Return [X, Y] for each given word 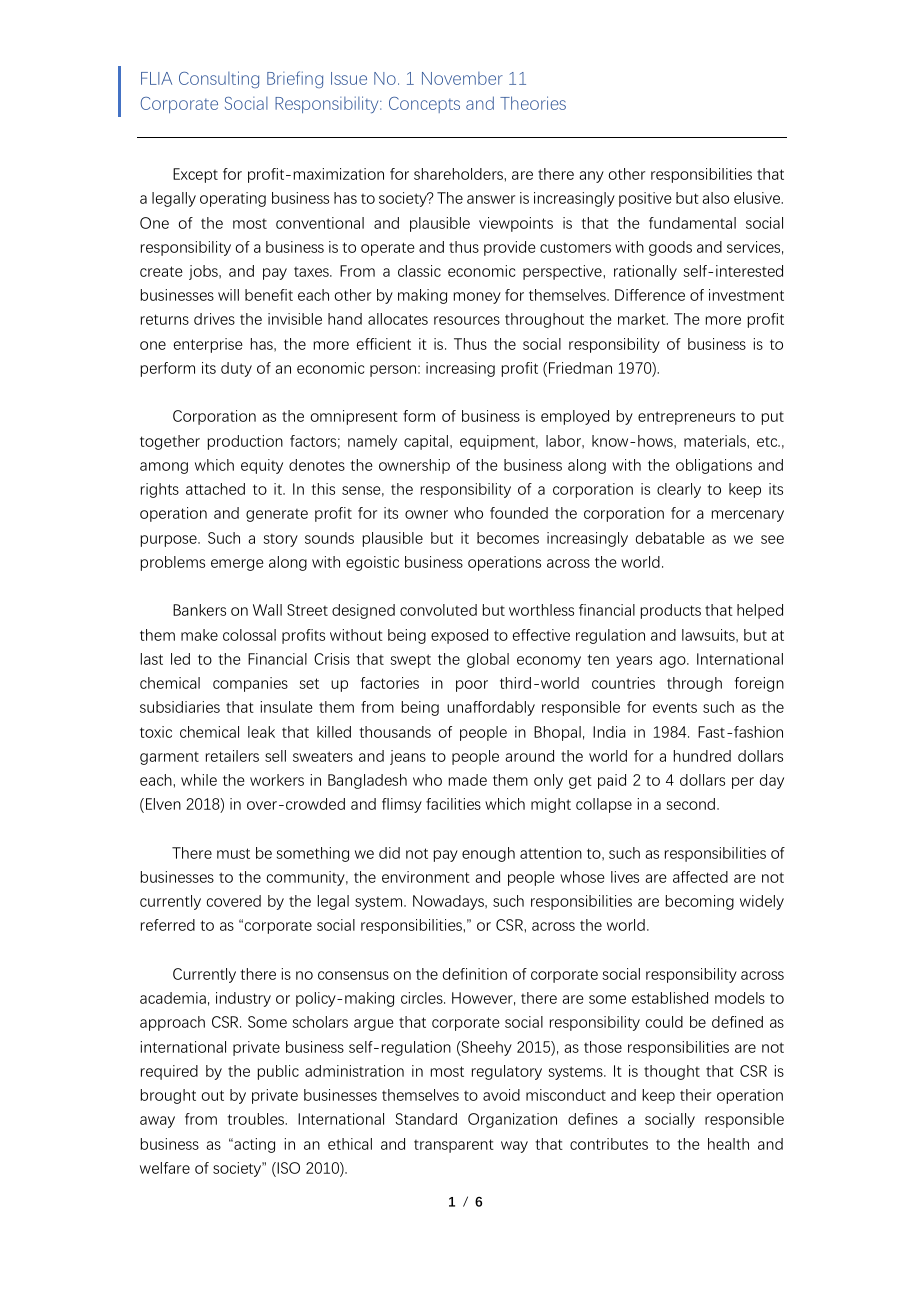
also [715, 198]
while [199, 780]
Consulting [219, 79]
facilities [453, 804]
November [462, 78]
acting [253, 1145]
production [245, 442]
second [692, 804]
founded [519, 513]
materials [715, 441]
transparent [454, 1146]
